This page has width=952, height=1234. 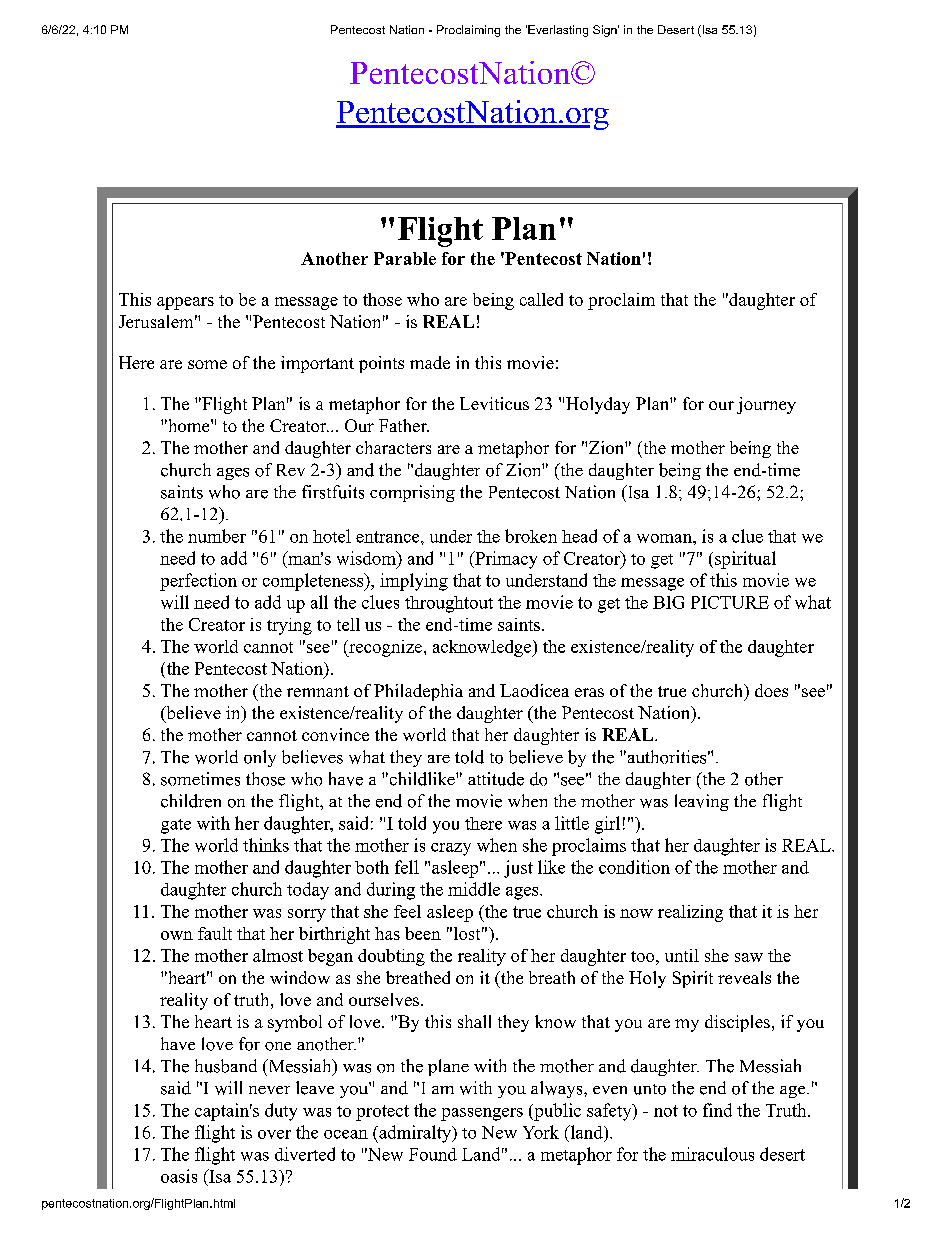 I want to click on called, so click(x=541, y=299).
